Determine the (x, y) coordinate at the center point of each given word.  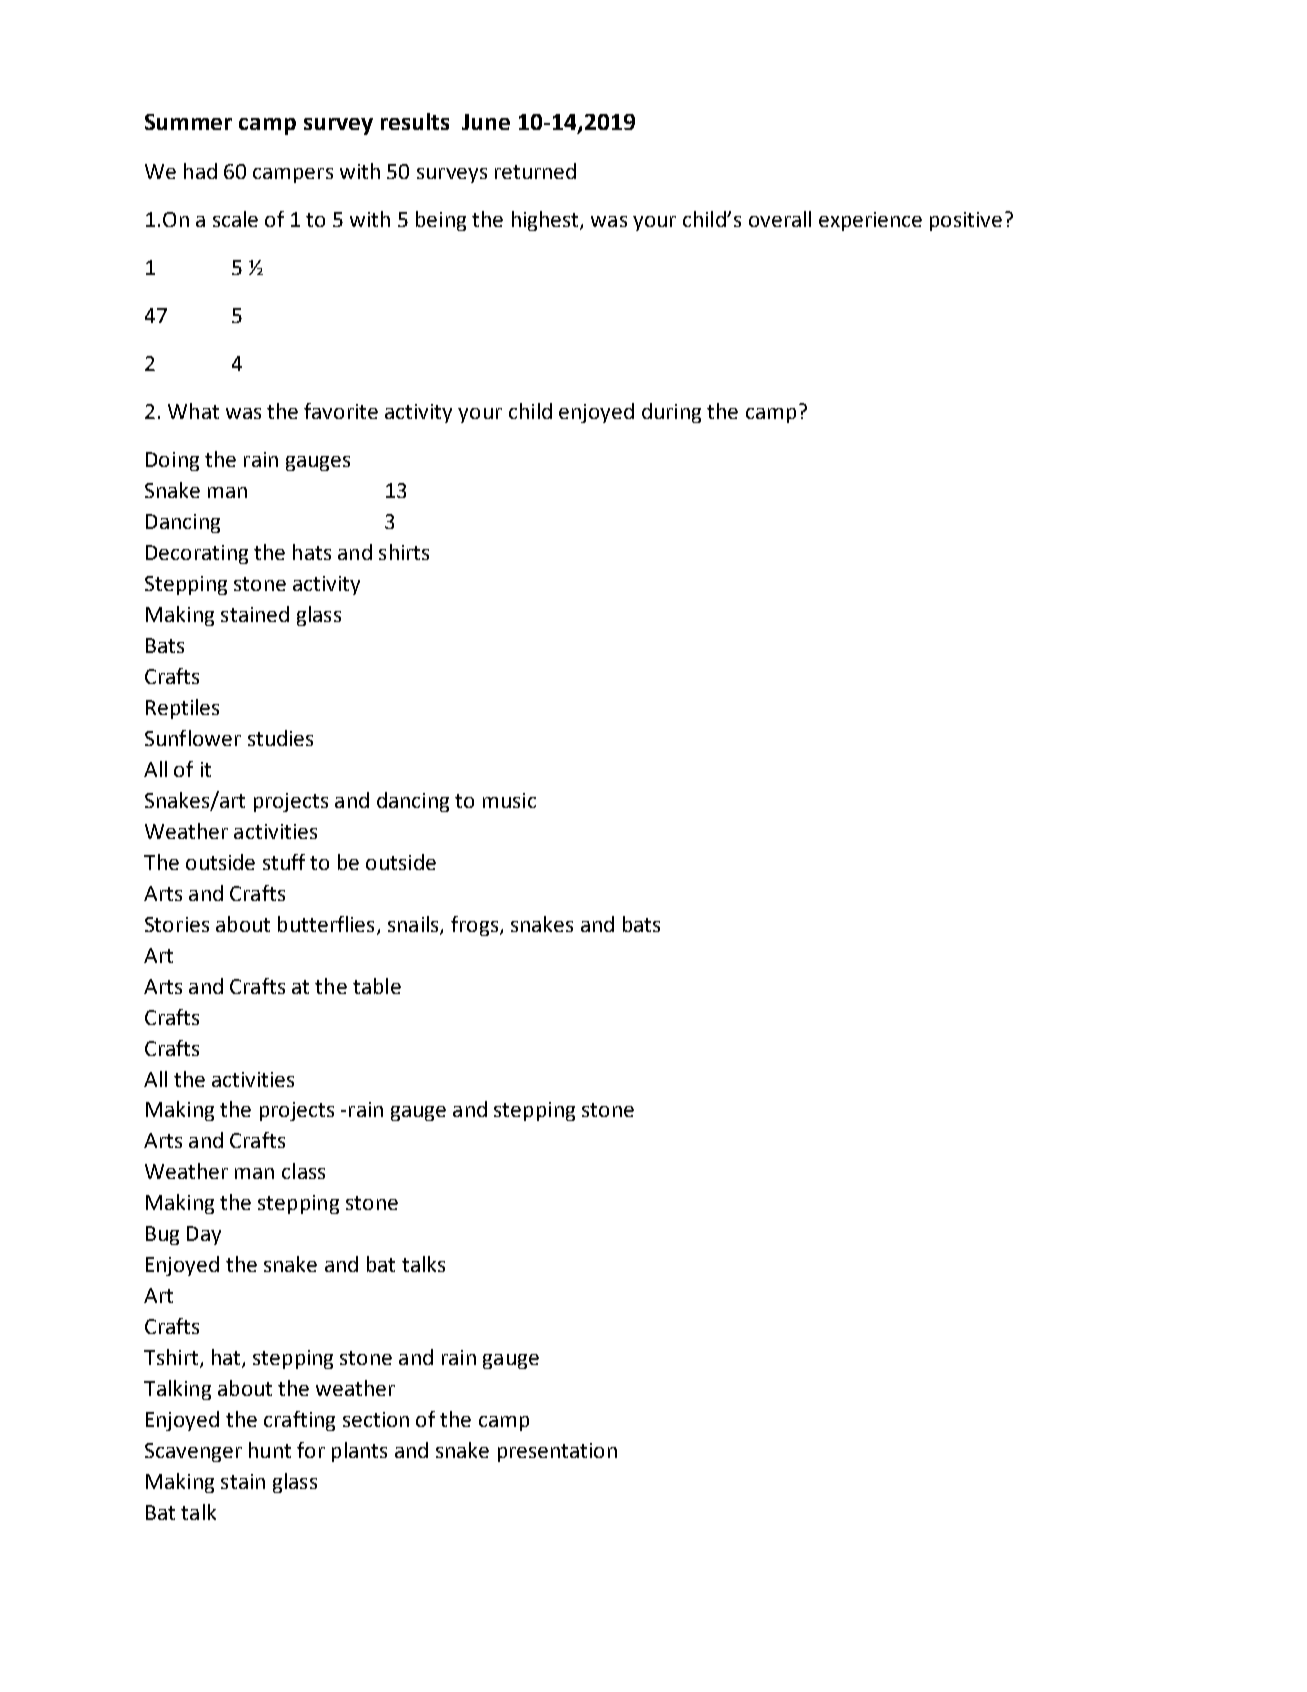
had (200, 171)
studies (280, 738)
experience (870, 221)
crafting (299, 1421)
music (509, 800)
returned (535, 171)
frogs (474, 926)
